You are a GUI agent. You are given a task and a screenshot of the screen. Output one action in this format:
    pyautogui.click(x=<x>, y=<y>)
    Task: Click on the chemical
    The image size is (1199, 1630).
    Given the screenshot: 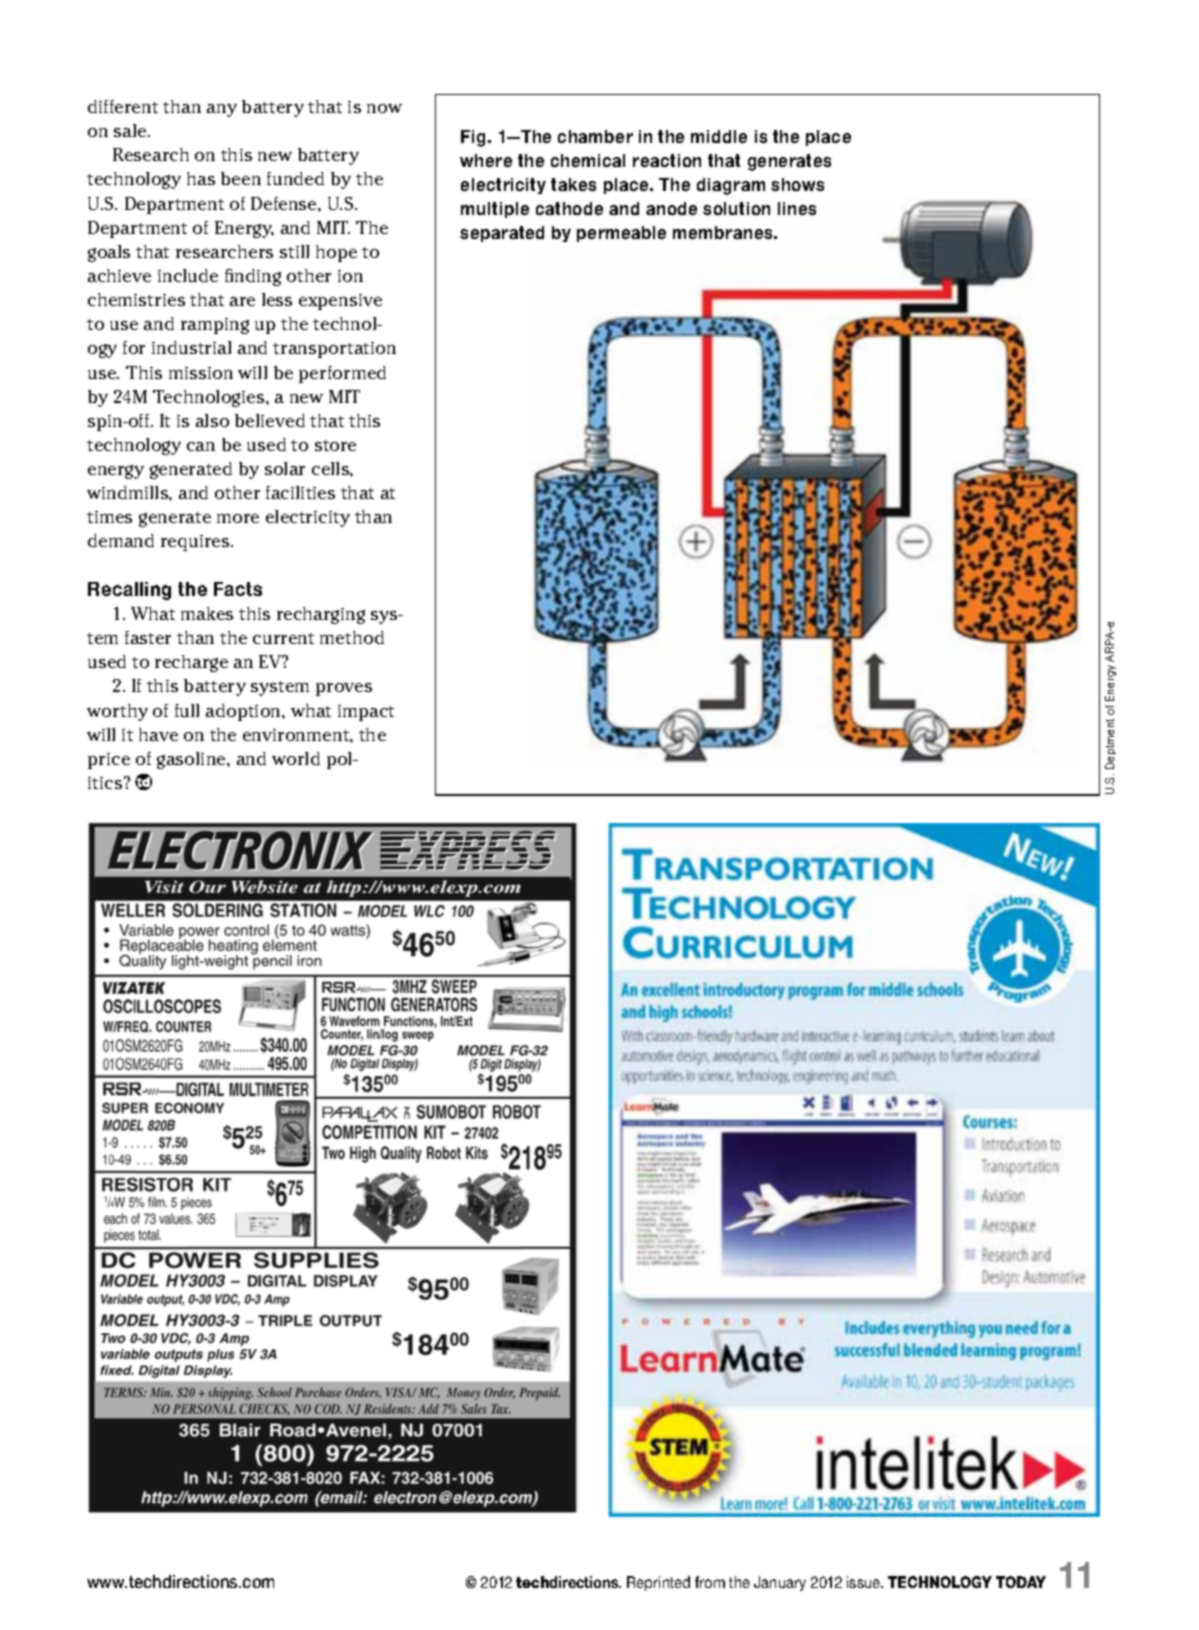 What is the action you would take?
    pyautogui.click(x=588, y=160)
